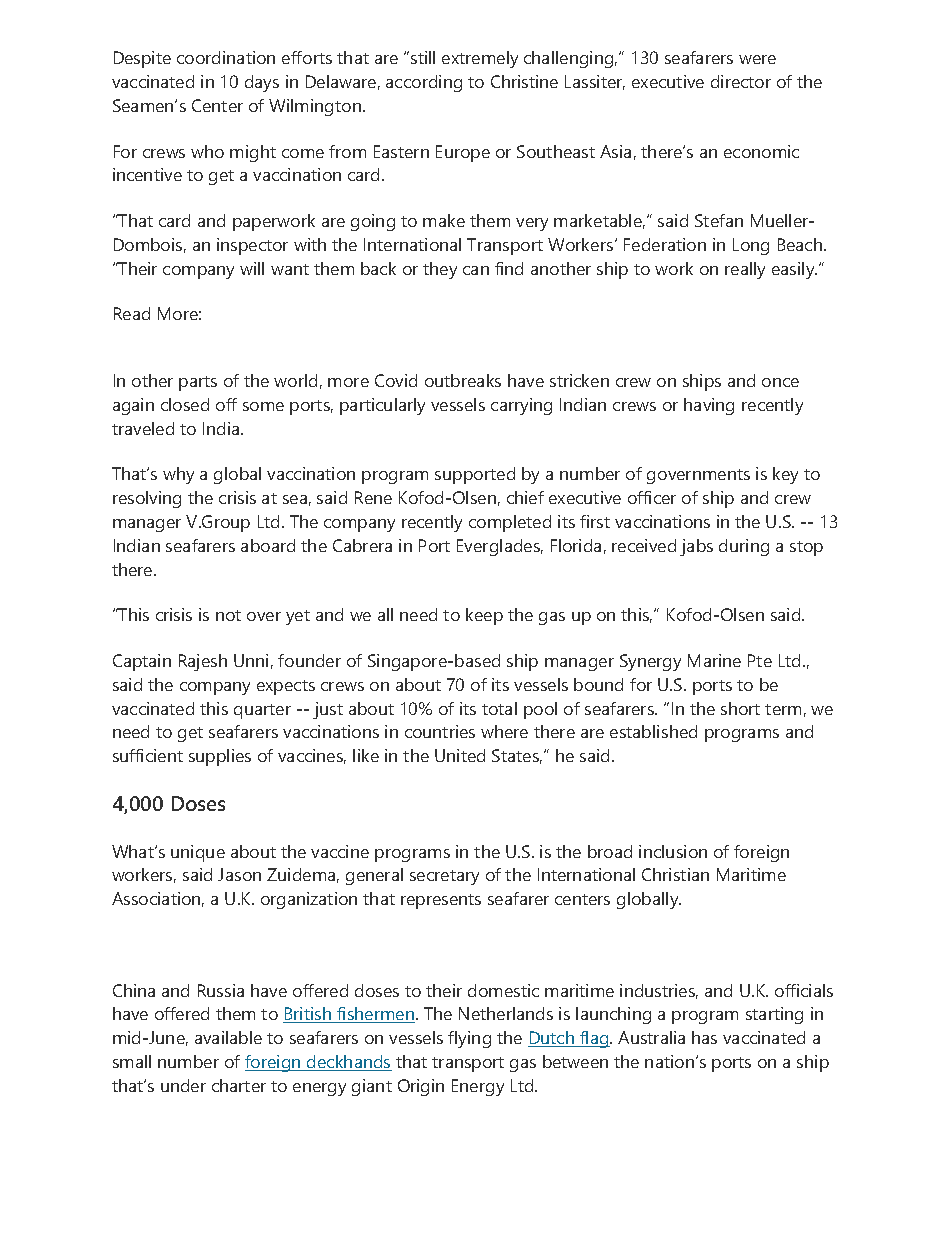 The image size is (952, 1233). What do you see at coordinates (262, 83) in the document?
I see `days` at bounding box center [262, 83].
